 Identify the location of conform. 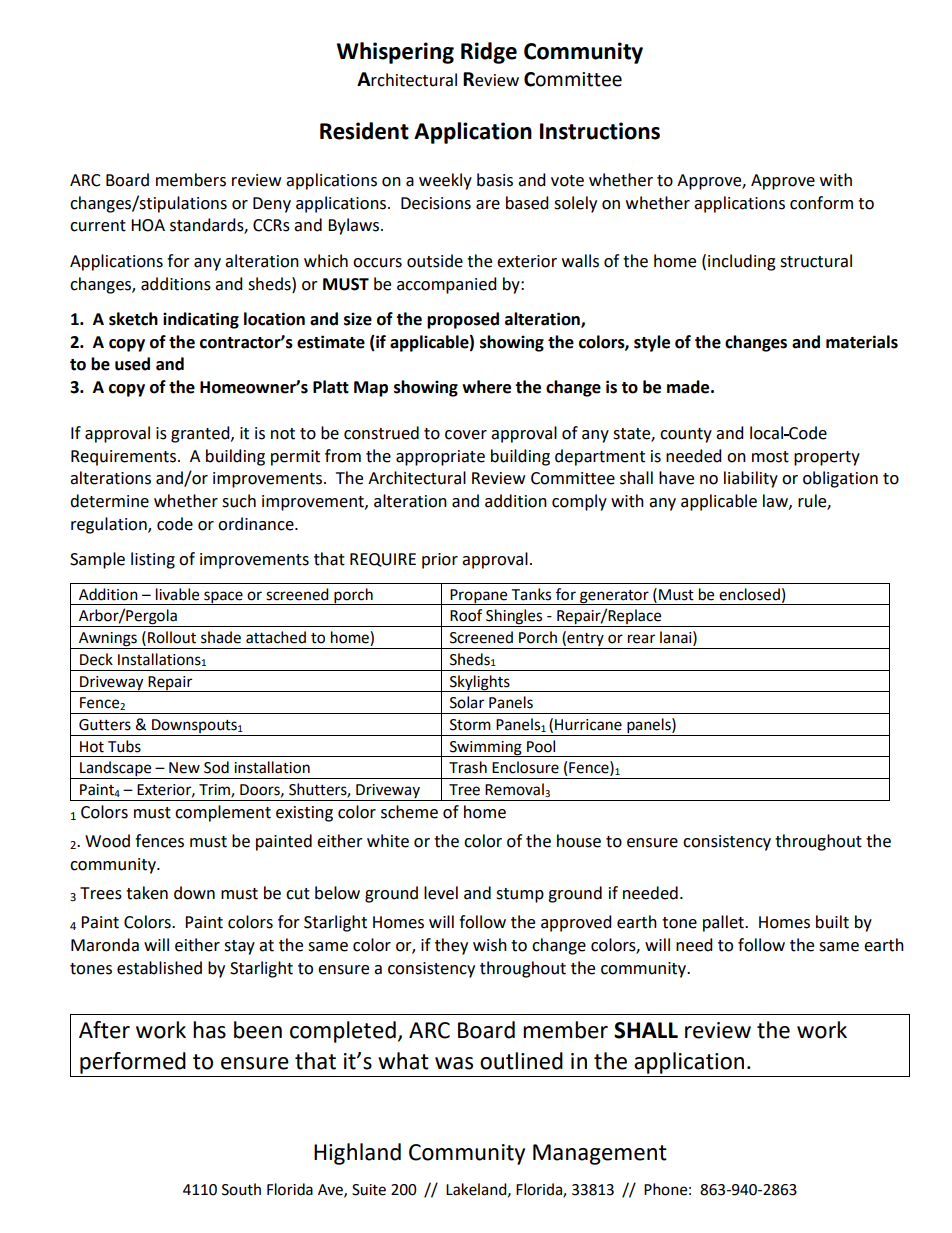
(821, 203).
